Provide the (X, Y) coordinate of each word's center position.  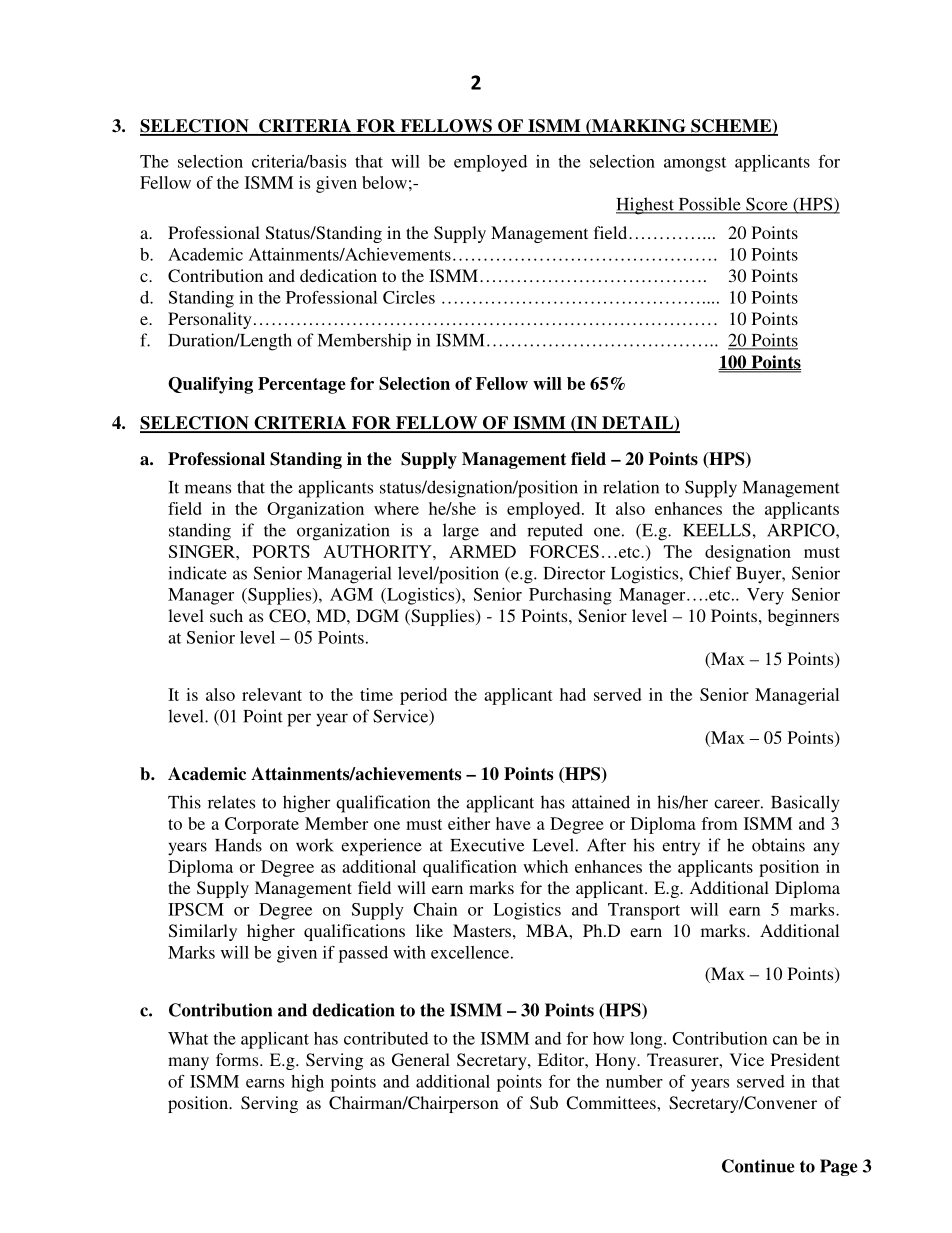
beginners (803, 617)
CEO (288, 616)
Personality (210, 320)
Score (767, 205)
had (573, 694)
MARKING (639, 127)
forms (238, 1059)
